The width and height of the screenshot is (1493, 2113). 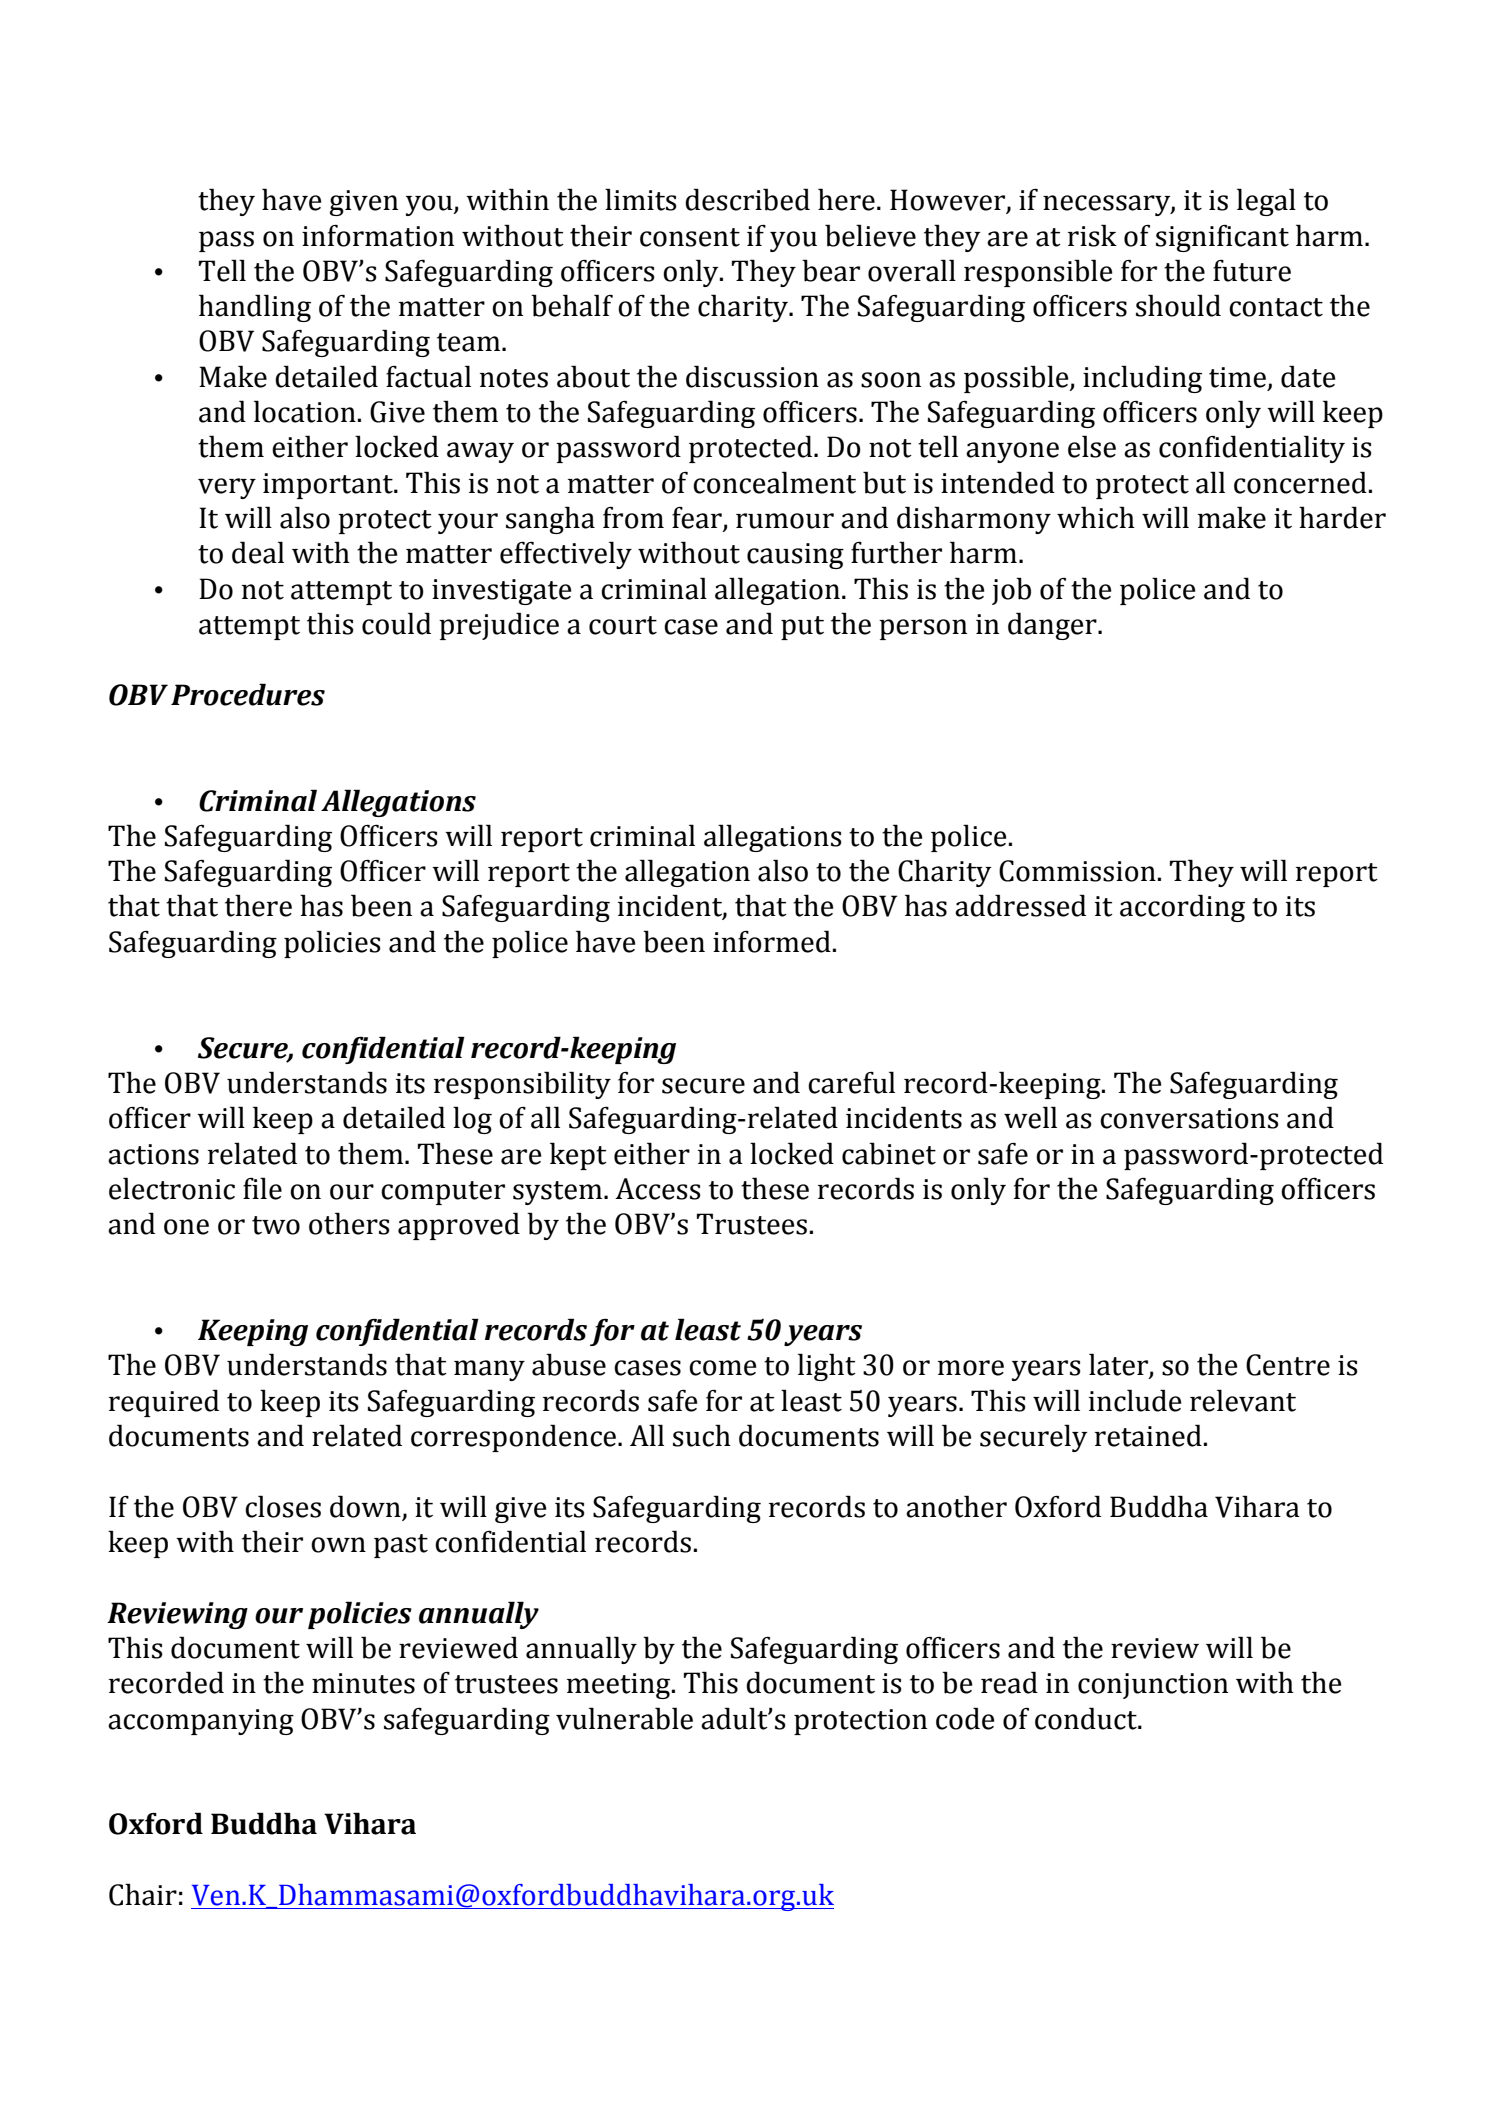 I want to click on careful, so click(x=851, y=1082).
